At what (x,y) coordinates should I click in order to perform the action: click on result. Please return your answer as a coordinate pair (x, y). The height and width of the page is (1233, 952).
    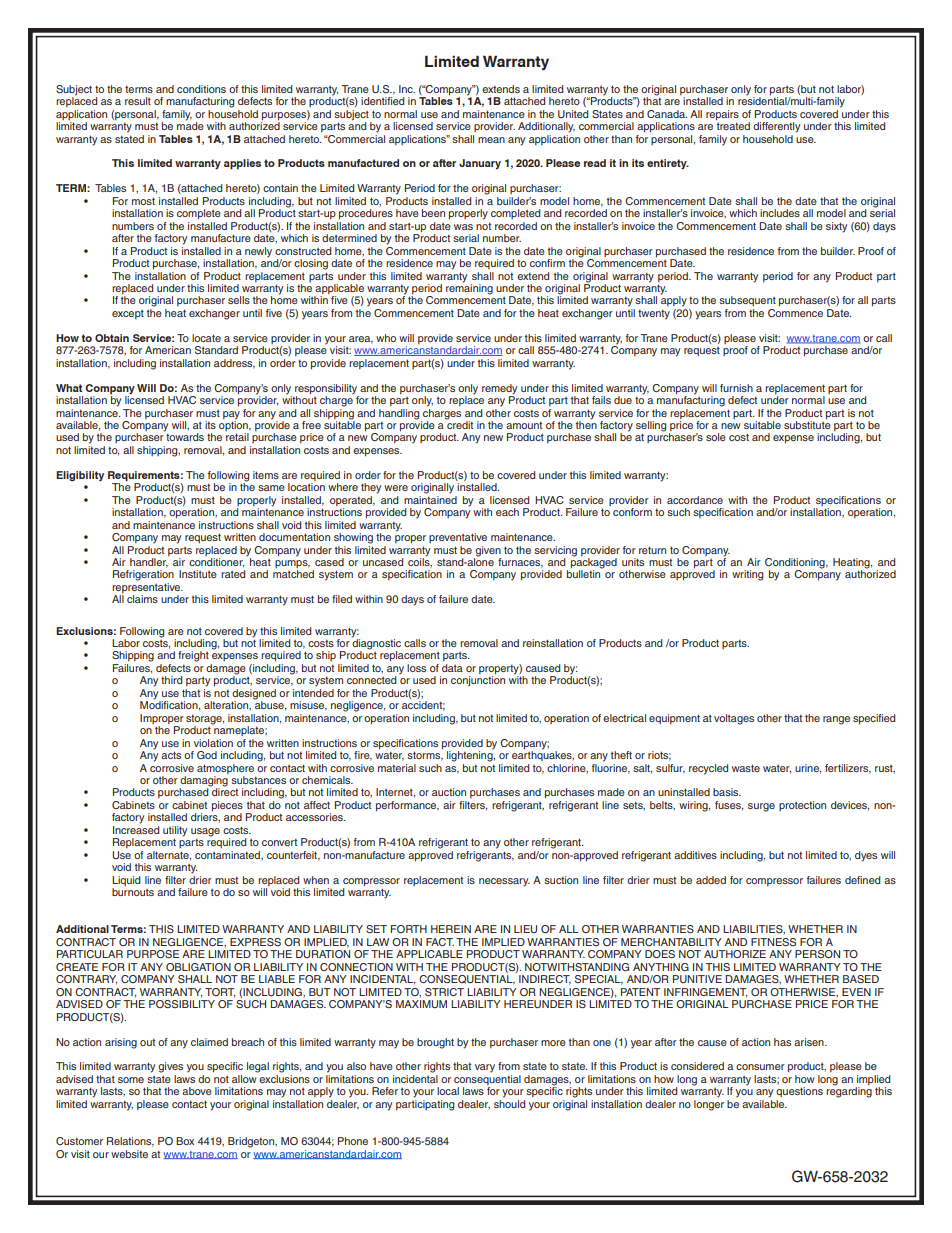
    Looking at the image, I should click on (138, 101).
